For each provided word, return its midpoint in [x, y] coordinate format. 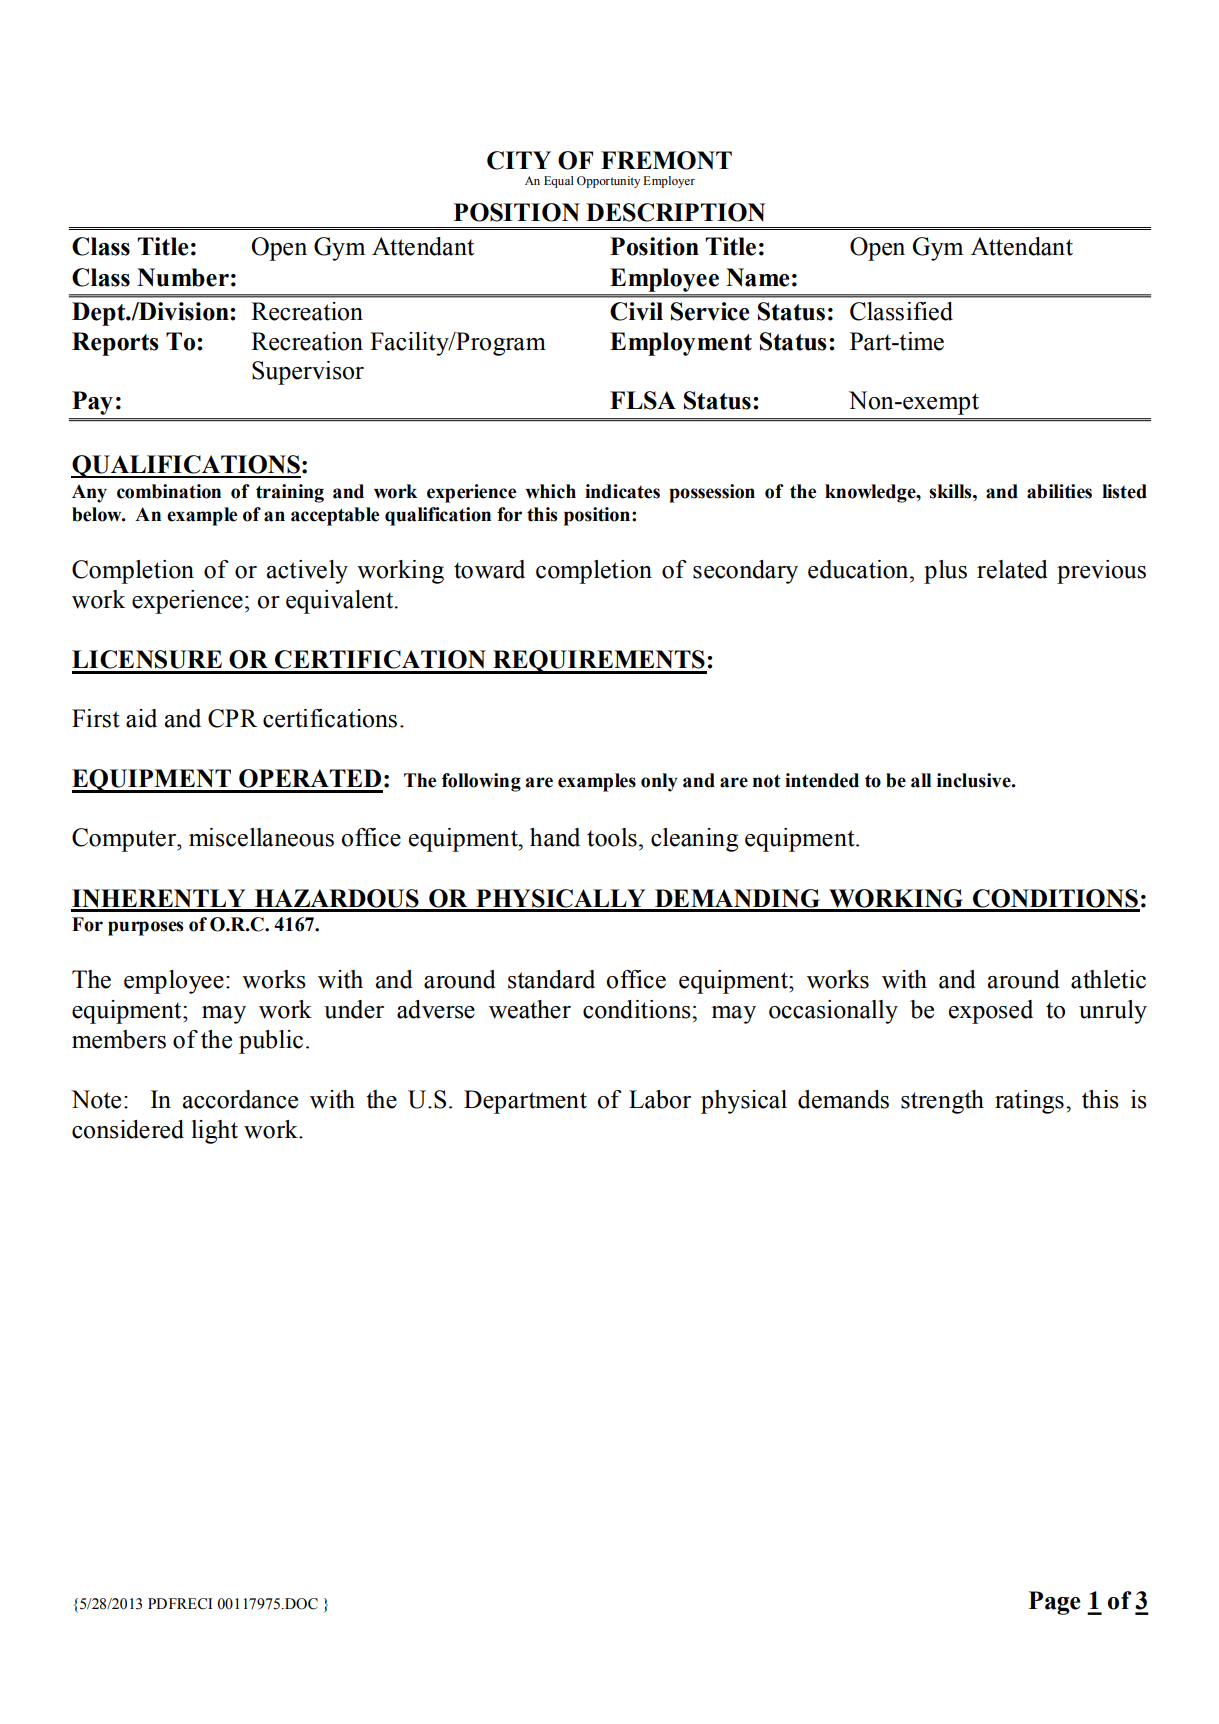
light [214, 1132]
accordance [240, 1099]
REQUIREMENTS [599, 662]
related [1012, 569]
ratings [1029, 1102]
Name [758, 277]
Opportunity [608, 182]
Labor [660, 1099]
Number [183, 277]
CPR [233, 718]
